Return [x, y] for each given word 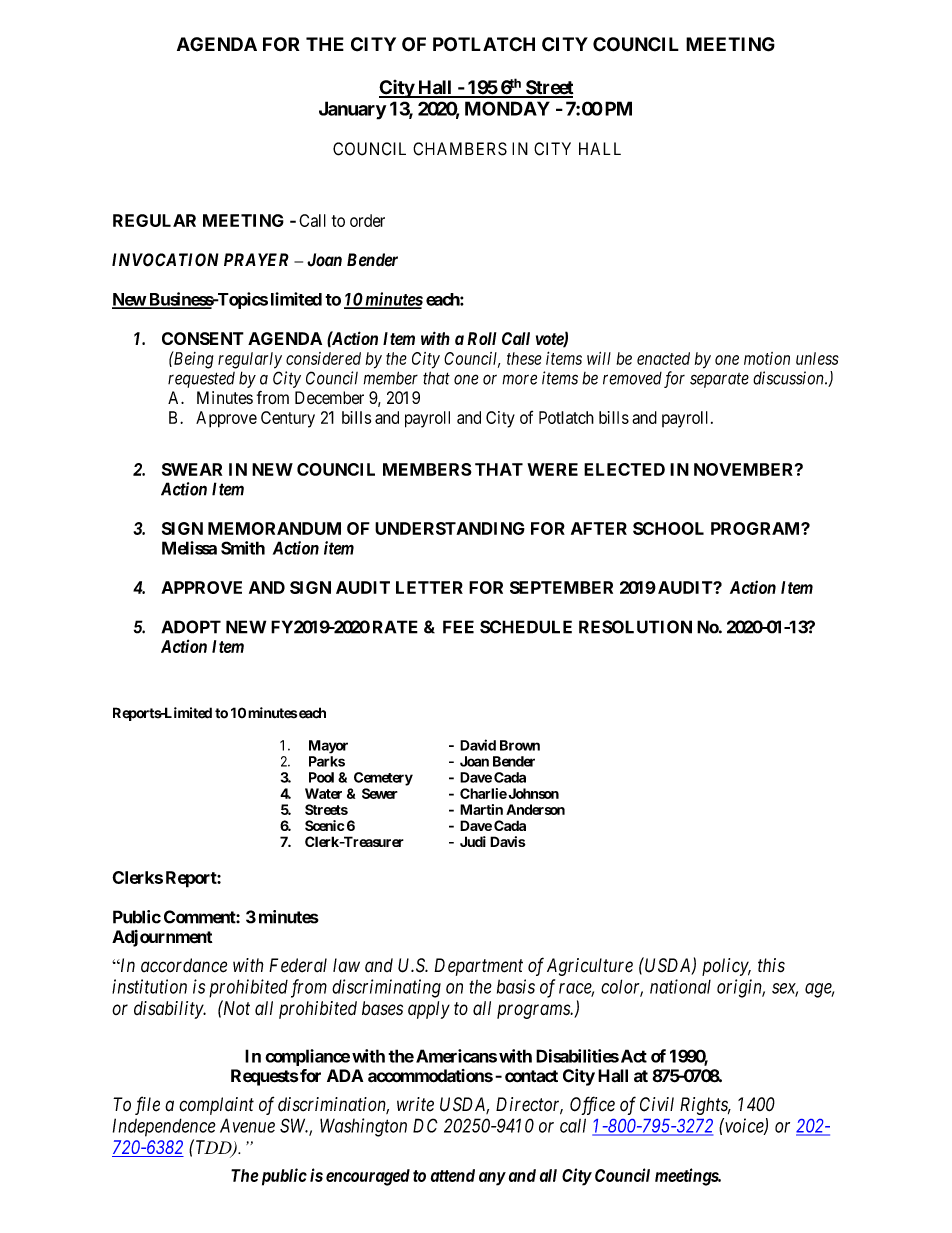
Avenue [247, 1125]
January [352, 110]
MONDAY [507, 108]
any [492, 1179]
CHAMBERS [460, 149]
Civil [657, 1104]
